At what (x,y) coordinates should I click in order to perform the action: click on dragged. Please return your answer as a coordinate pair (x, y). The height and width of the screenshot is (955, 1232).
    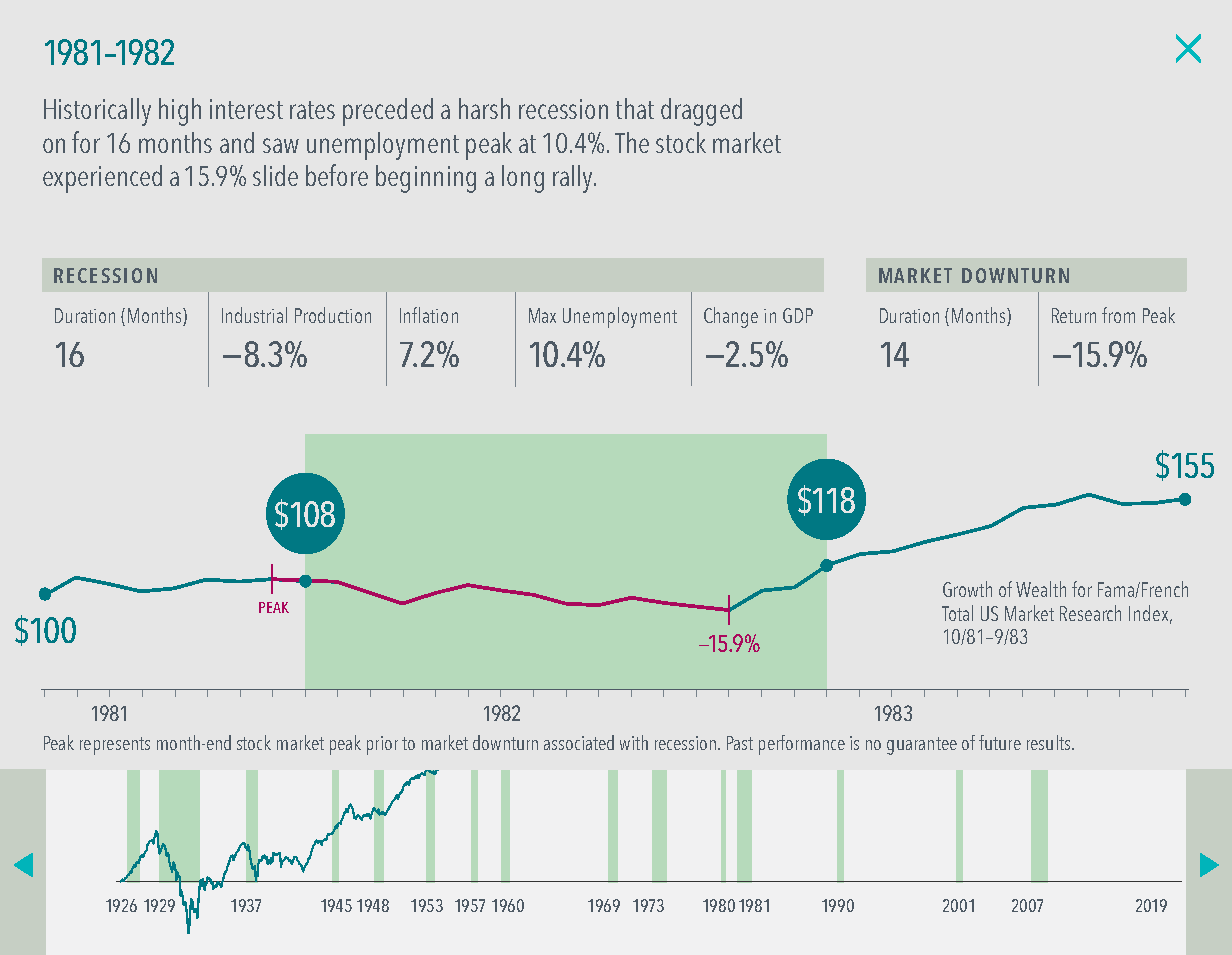
    Looking at the image, I should click on (701, 112).
